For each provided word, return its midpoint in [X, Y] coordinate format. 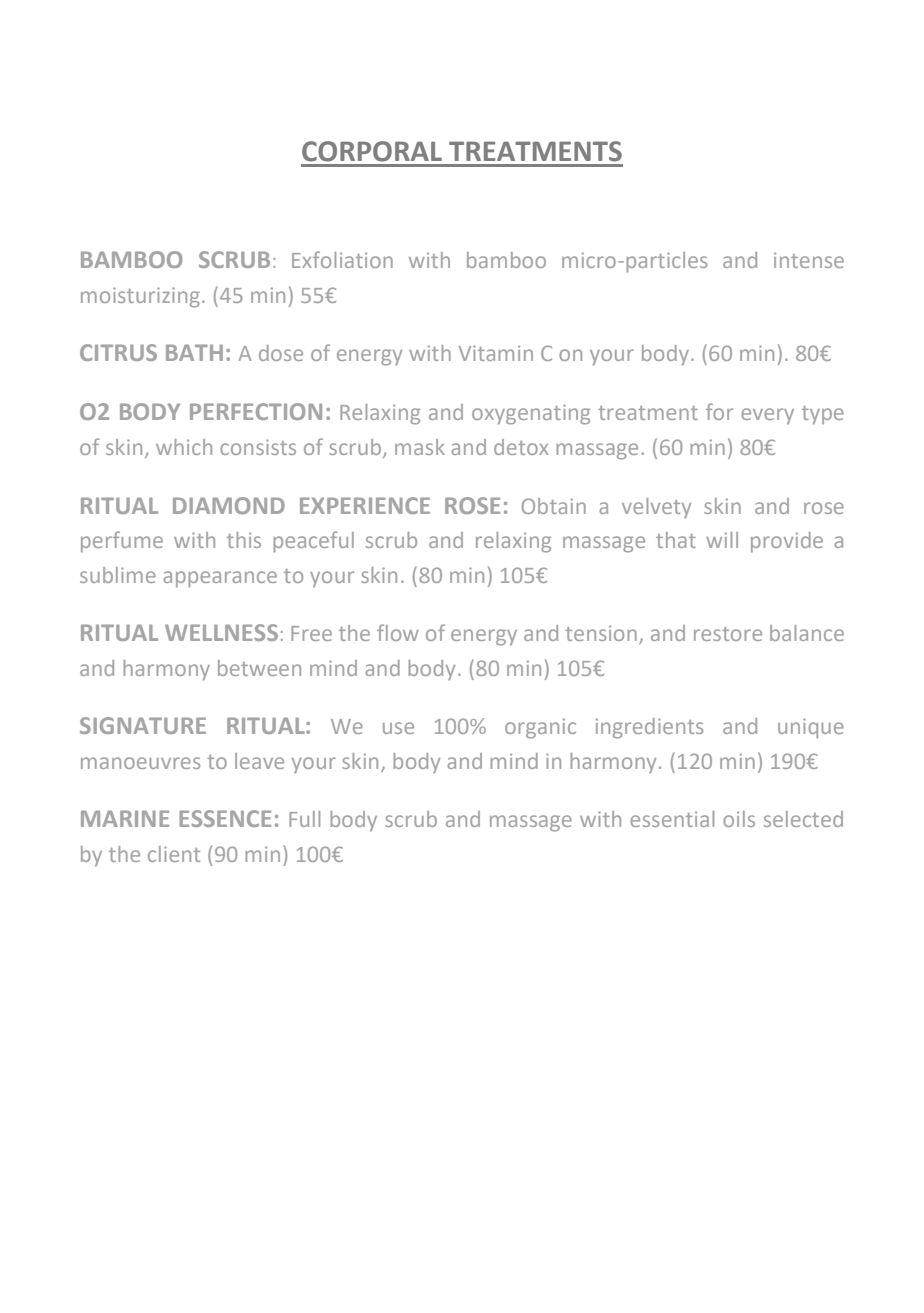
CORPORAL [372, 151]
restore [728, 634]
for [719, 411]
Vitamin [496, 353]
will [722, 540]
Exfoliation [342, 259]
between [259, 668]
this [244, 540]
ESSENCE [225, 818]
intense [809, 260]
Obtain [554, 506]
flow [398, 632]
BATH [194, 352]
